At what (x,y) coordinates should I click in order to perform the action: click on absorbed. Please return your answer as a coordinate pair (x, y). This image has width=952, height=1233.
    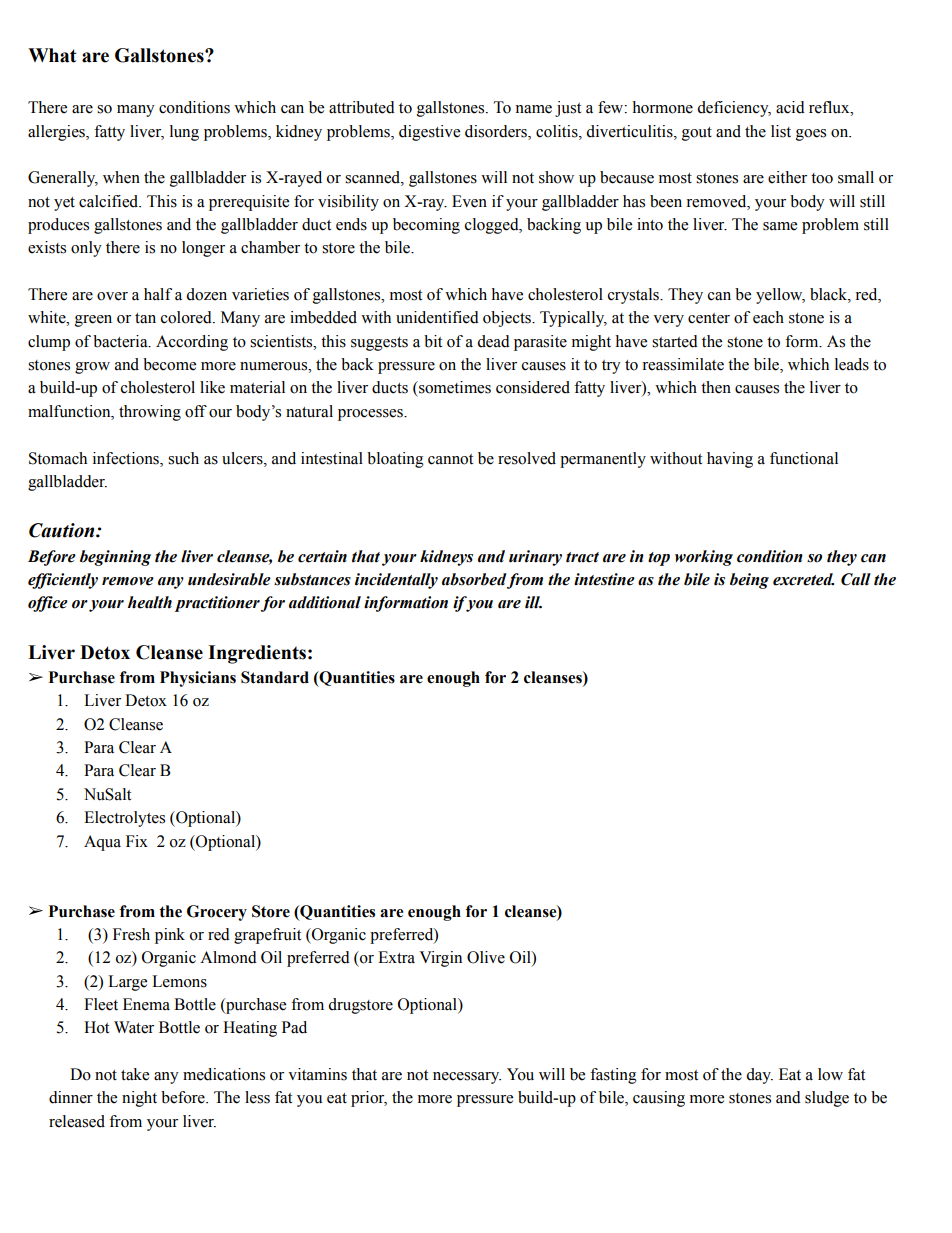
    Looking at the image, I should click on (474, 579).
